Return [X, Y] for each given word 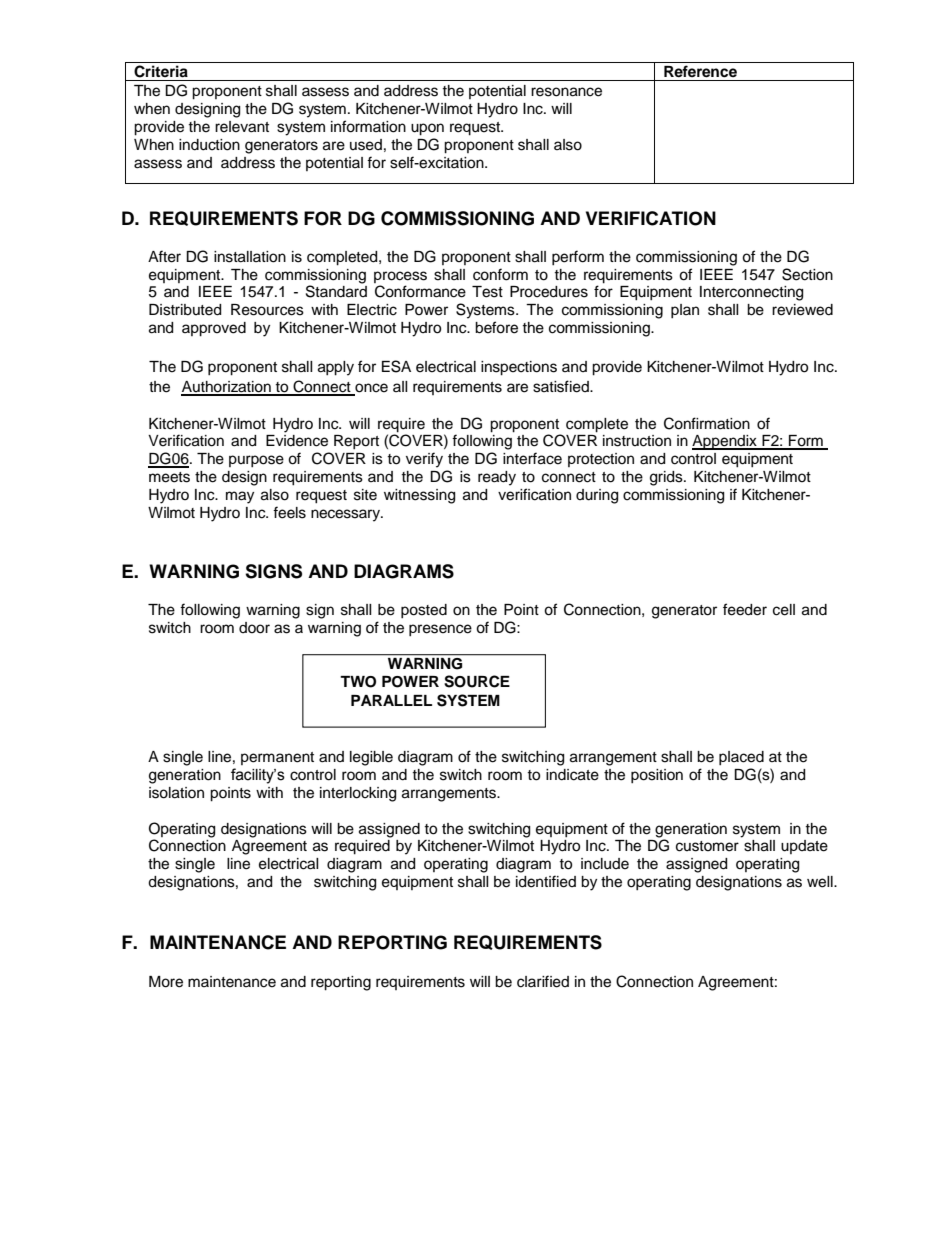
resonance [566, 92]
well [821, 882]
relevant [242, 127]
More [166, 982]
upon [427, 129]
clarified [543, 981]
